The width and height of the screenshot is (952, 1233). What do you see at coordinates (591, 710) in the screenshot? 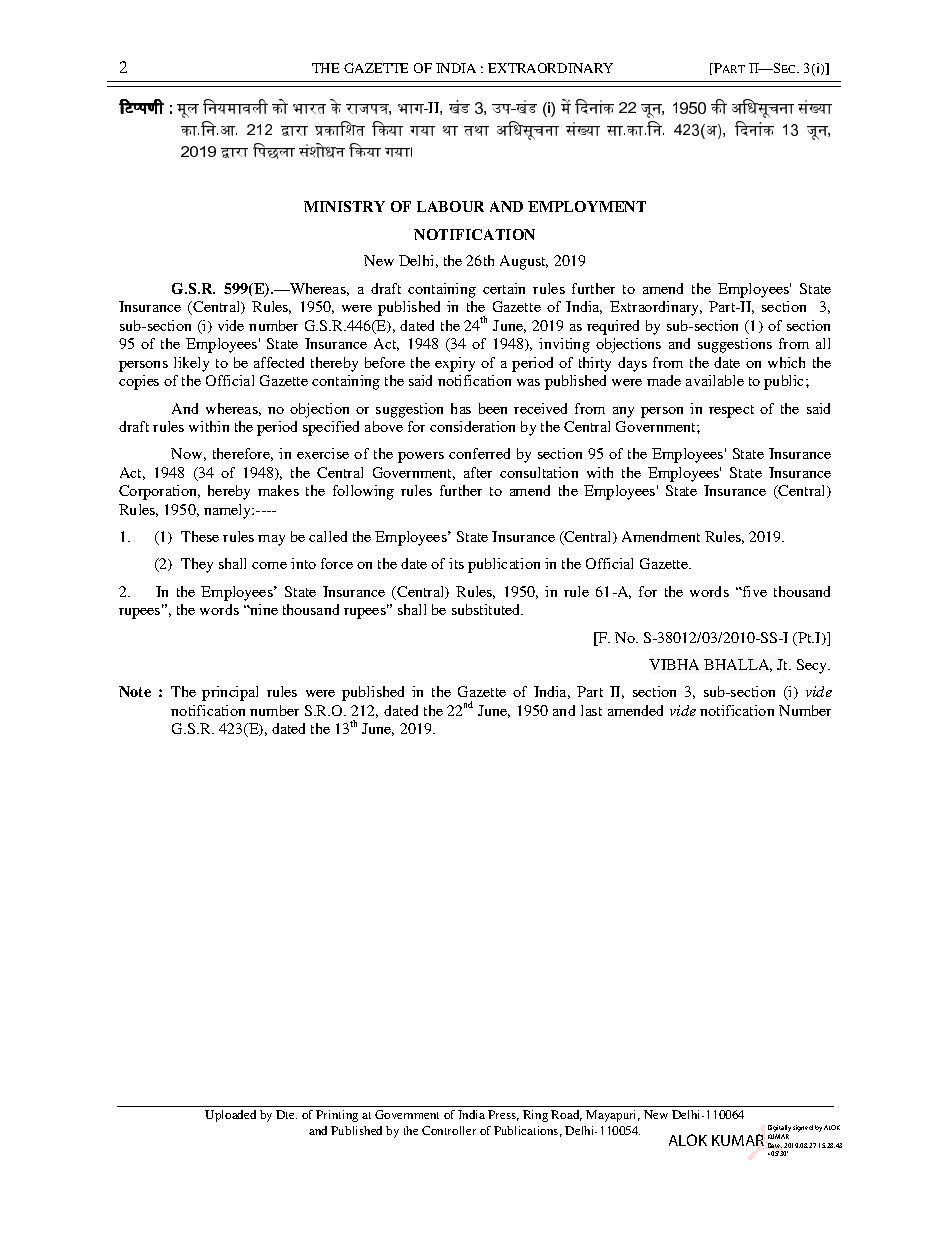
I see `last` at bounding box center [591, 710].
